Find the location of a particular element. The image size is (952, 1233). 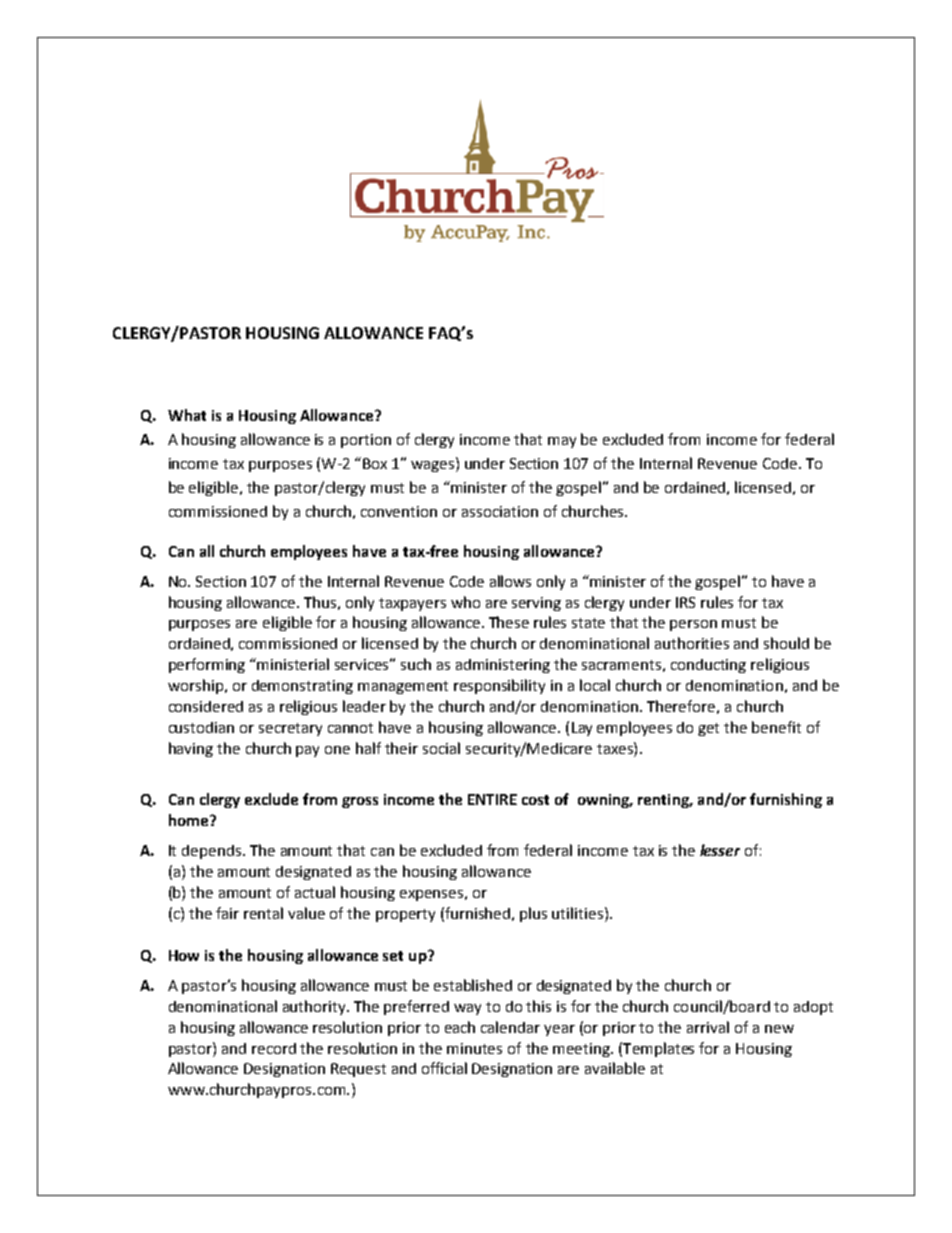

lesser is located at coordinates (720, 850).
